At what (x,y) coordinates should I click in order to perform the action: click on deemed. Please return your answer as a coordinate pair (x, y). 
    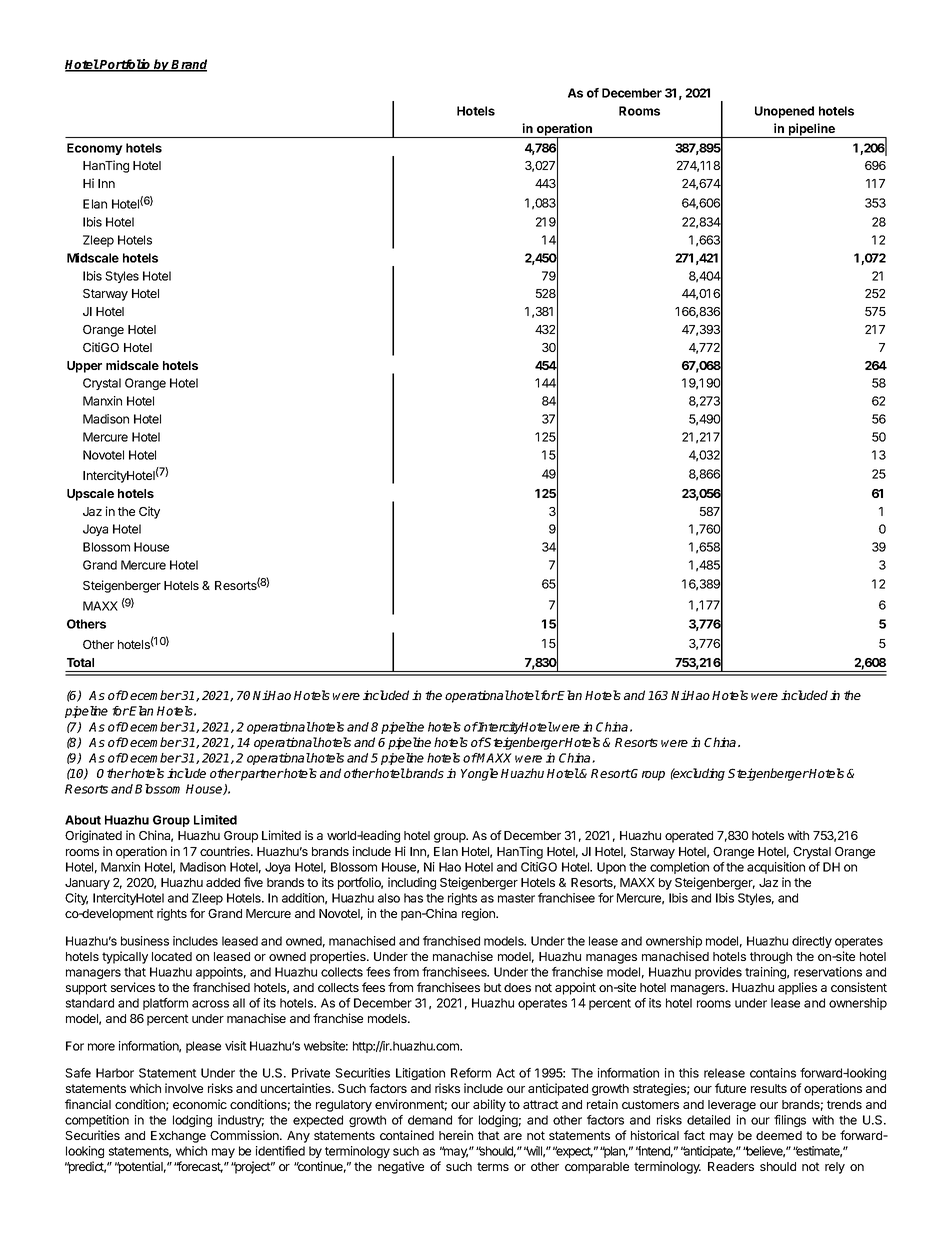
    Looking at the image, I should click on (779, 1135).
